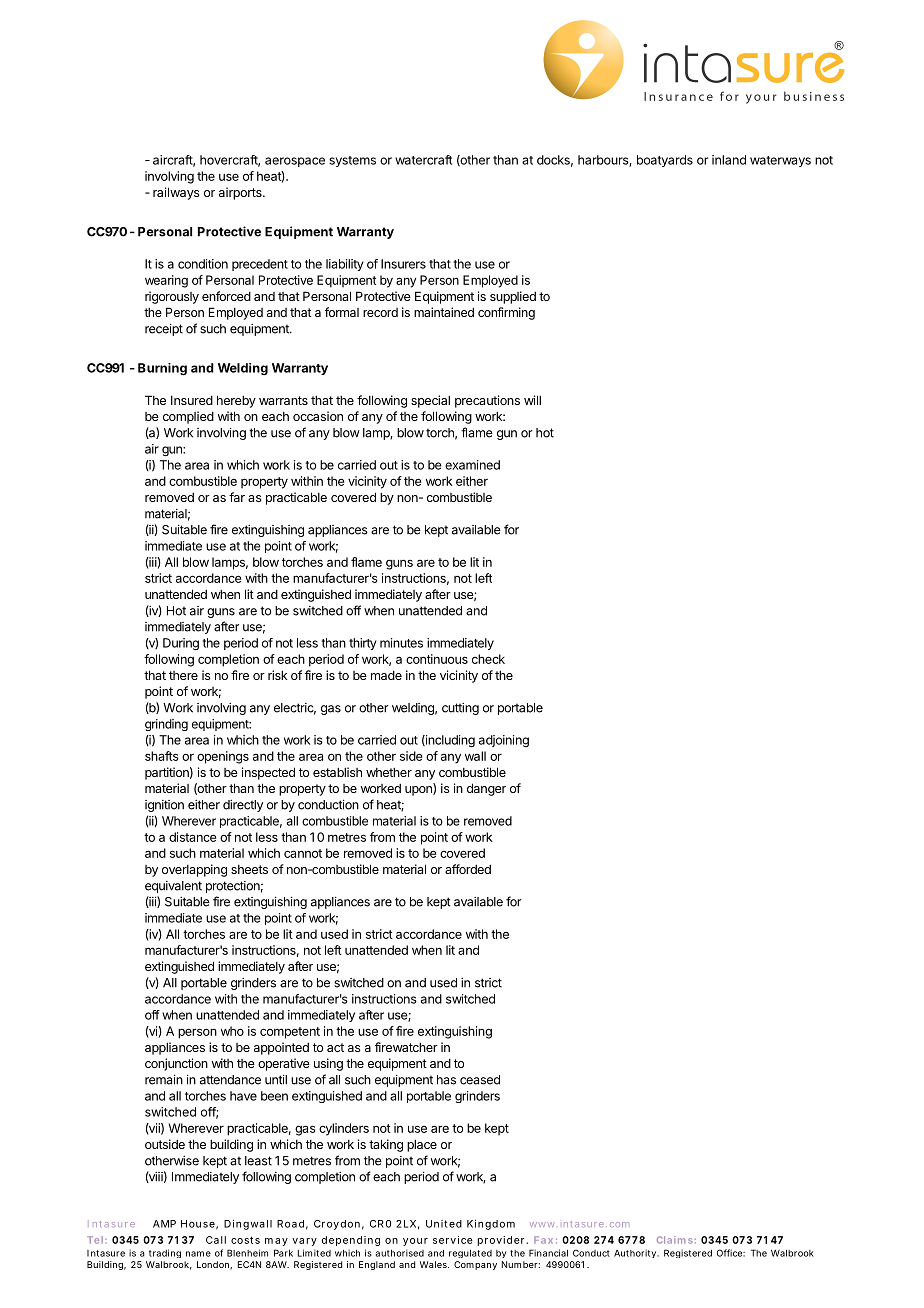 The image size is (924, 1308). Describe the element at coordinates (504, 741) in the screenshot. I see `adjoining` at that location.
